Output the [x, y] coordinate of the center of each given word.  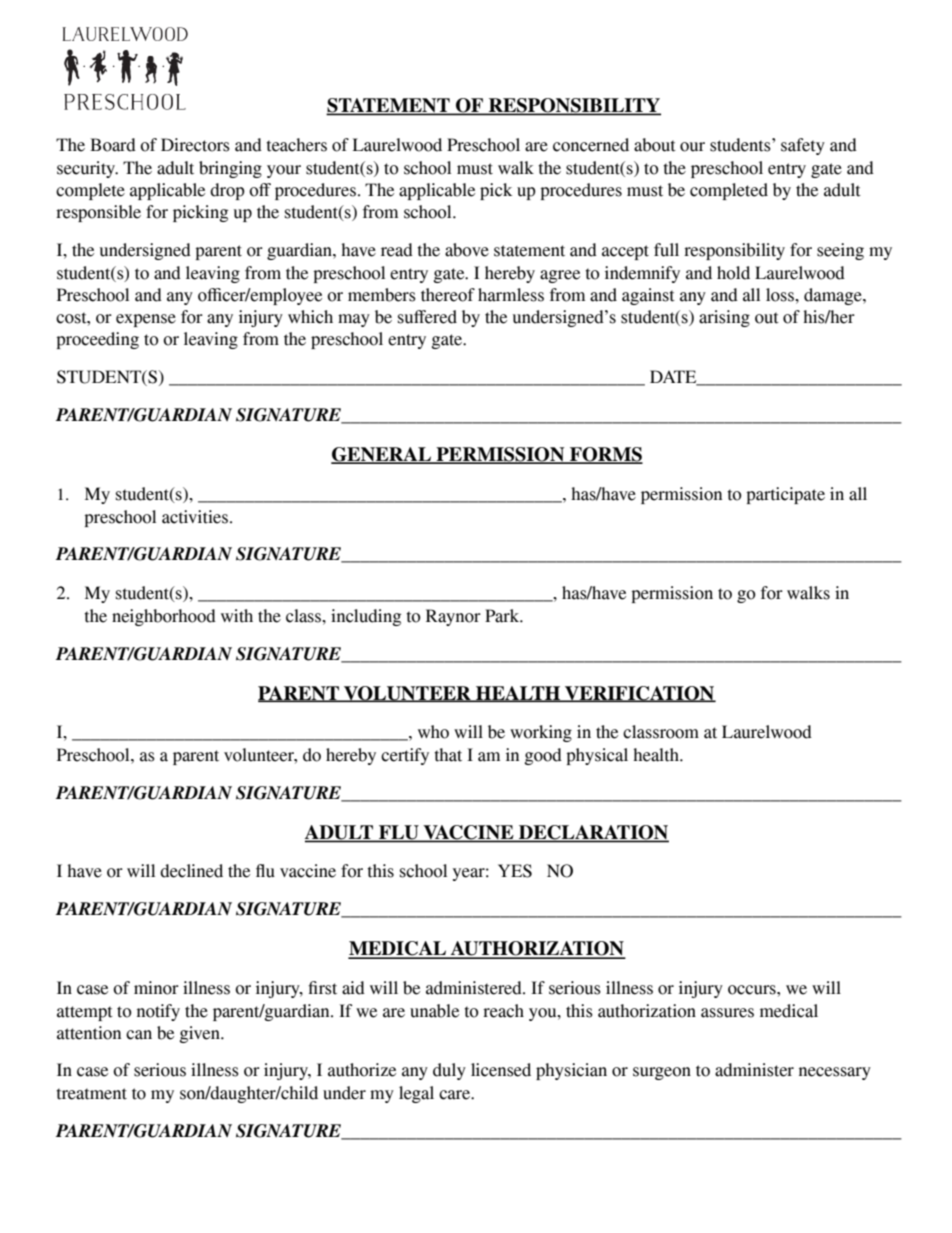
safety [803, 146]
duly [449, 1071]
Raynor [453, 617]
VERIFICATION [639, 694]
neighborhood [164, 617]
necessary [835, 1073]
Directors [195, 145]
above [467, 250]
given [201, 1034]
